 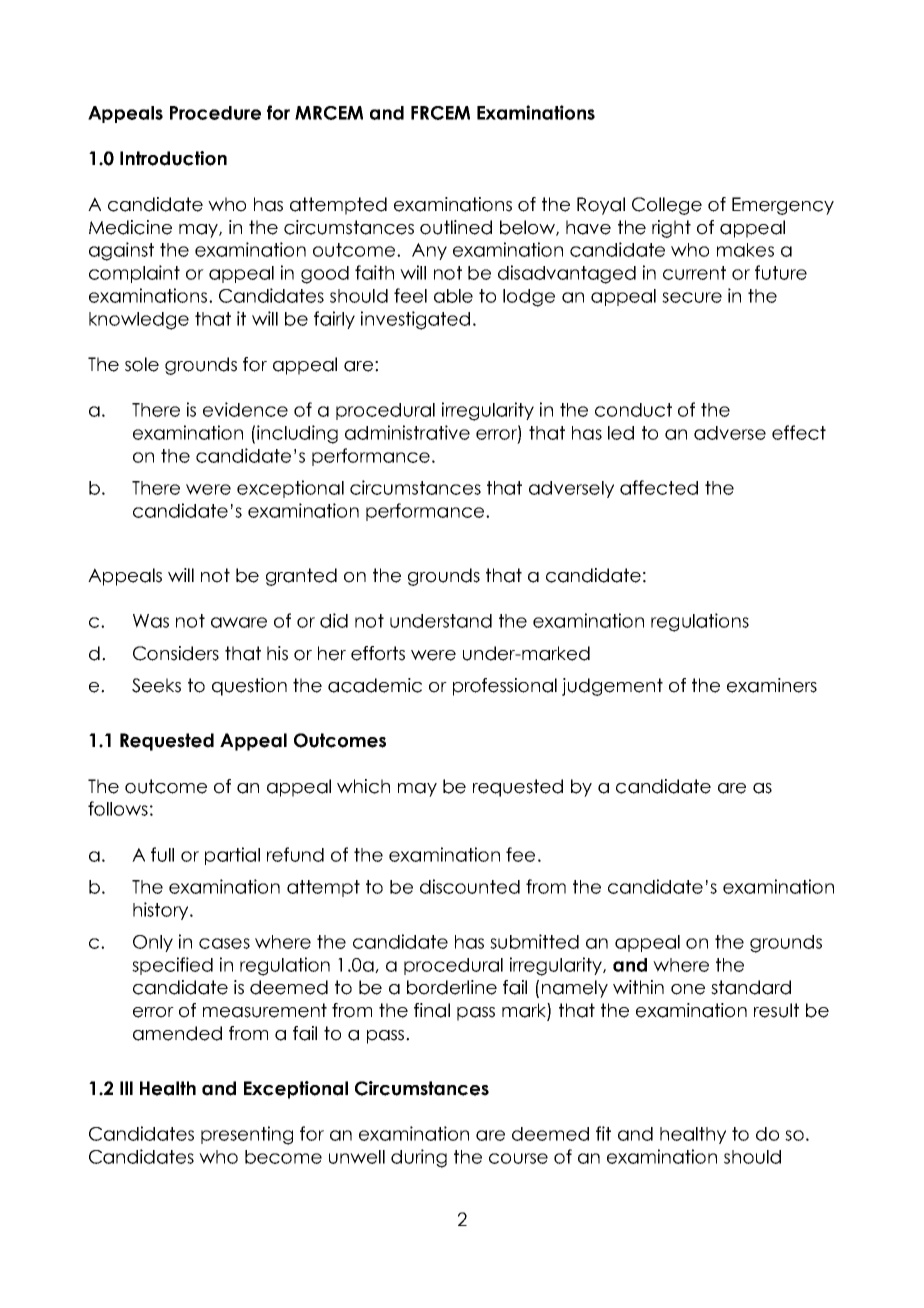 What do you see at coordinates (247, 1135) in the page?
I see `presenting` at bounding box center [247, 1135].
